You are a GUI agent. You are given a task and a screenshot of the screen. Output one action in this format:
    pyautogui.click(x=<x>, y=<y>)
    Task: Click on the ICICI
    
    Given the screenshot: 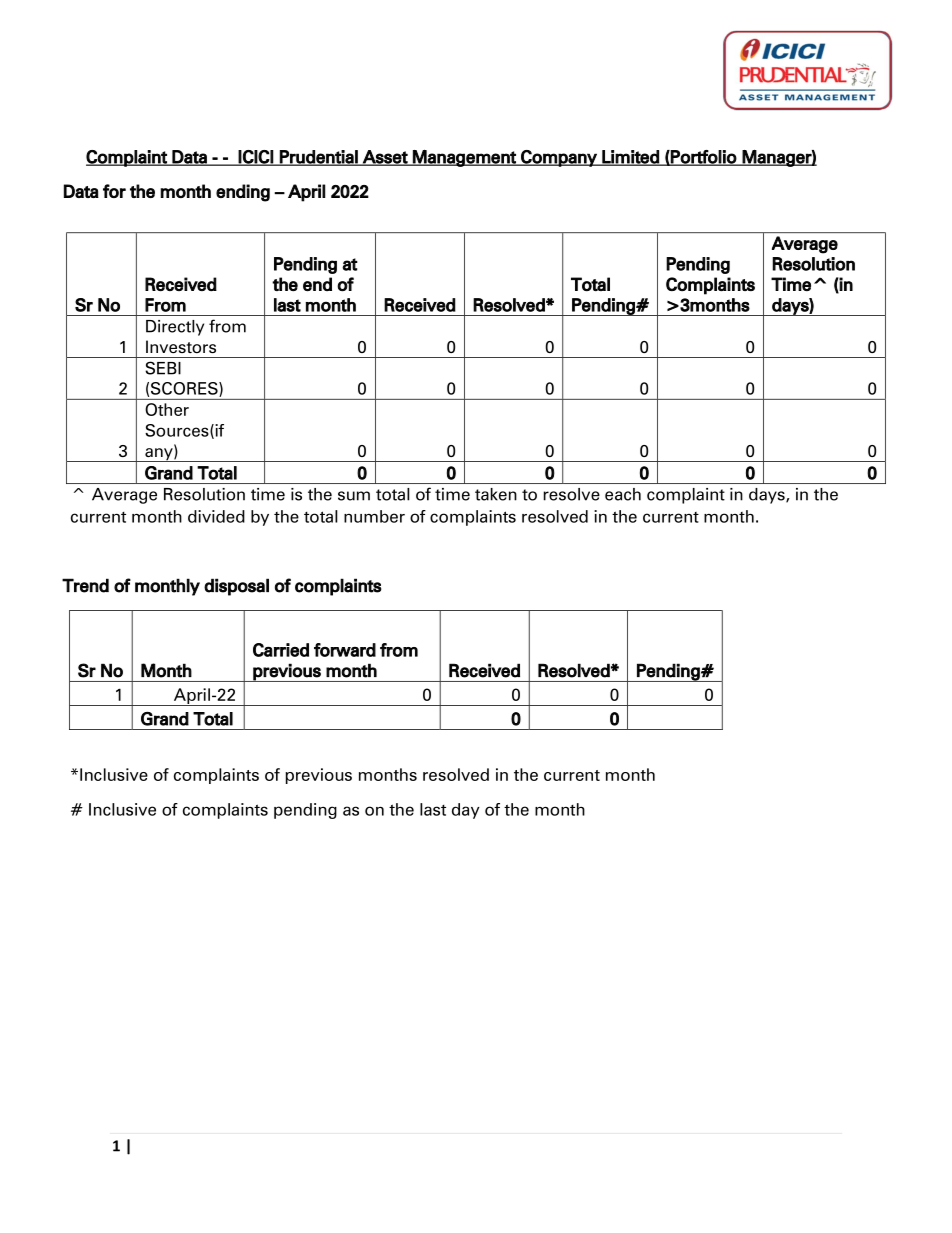 What is the action you would take?
    pyautogui.click(x=256, y=158)
